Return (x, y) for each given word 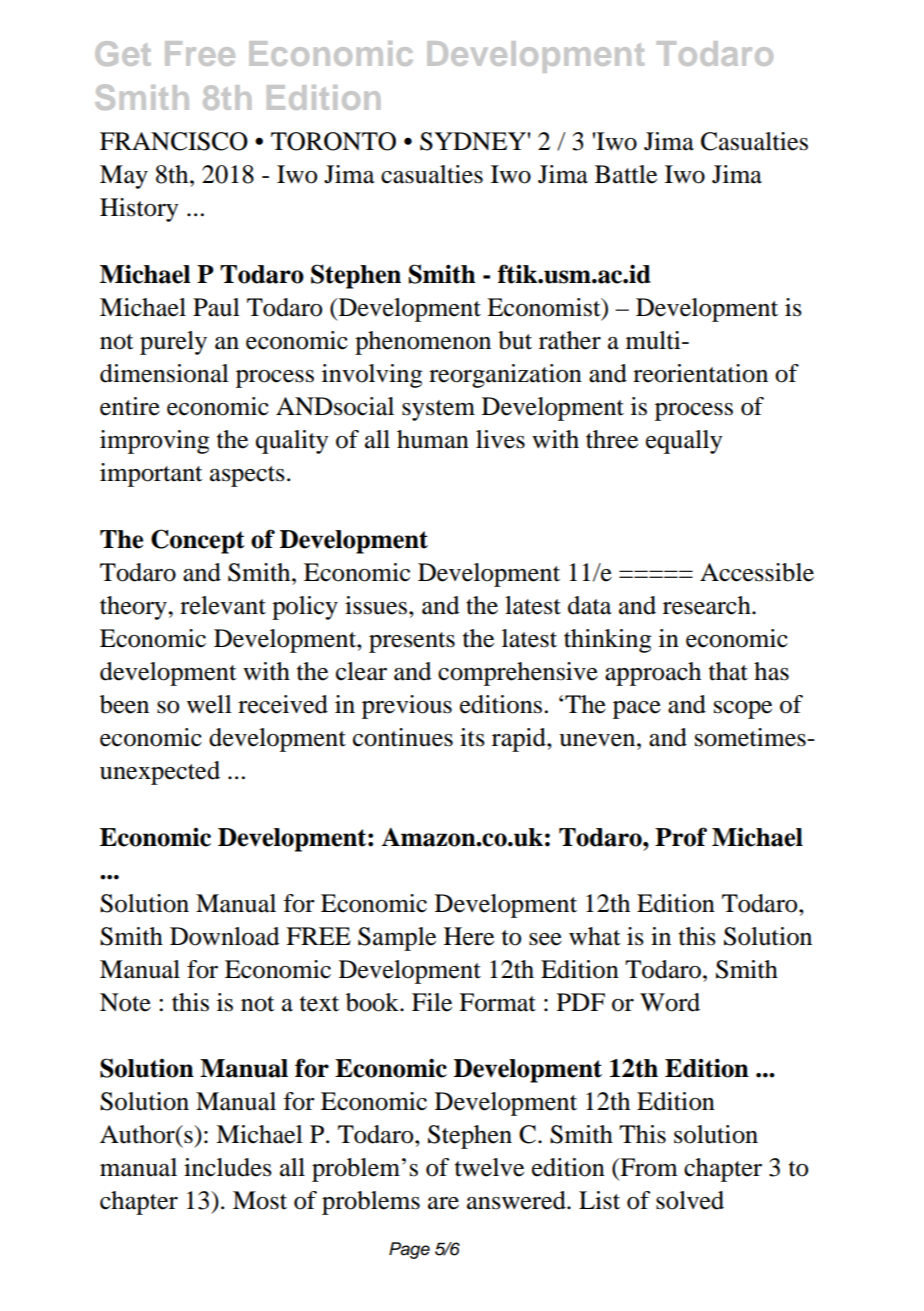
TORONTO (333, 141)
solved (690, 1200)
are (443, 1203)
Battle (626, 174)
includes (228, 1167)
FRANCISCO (174, 141)
